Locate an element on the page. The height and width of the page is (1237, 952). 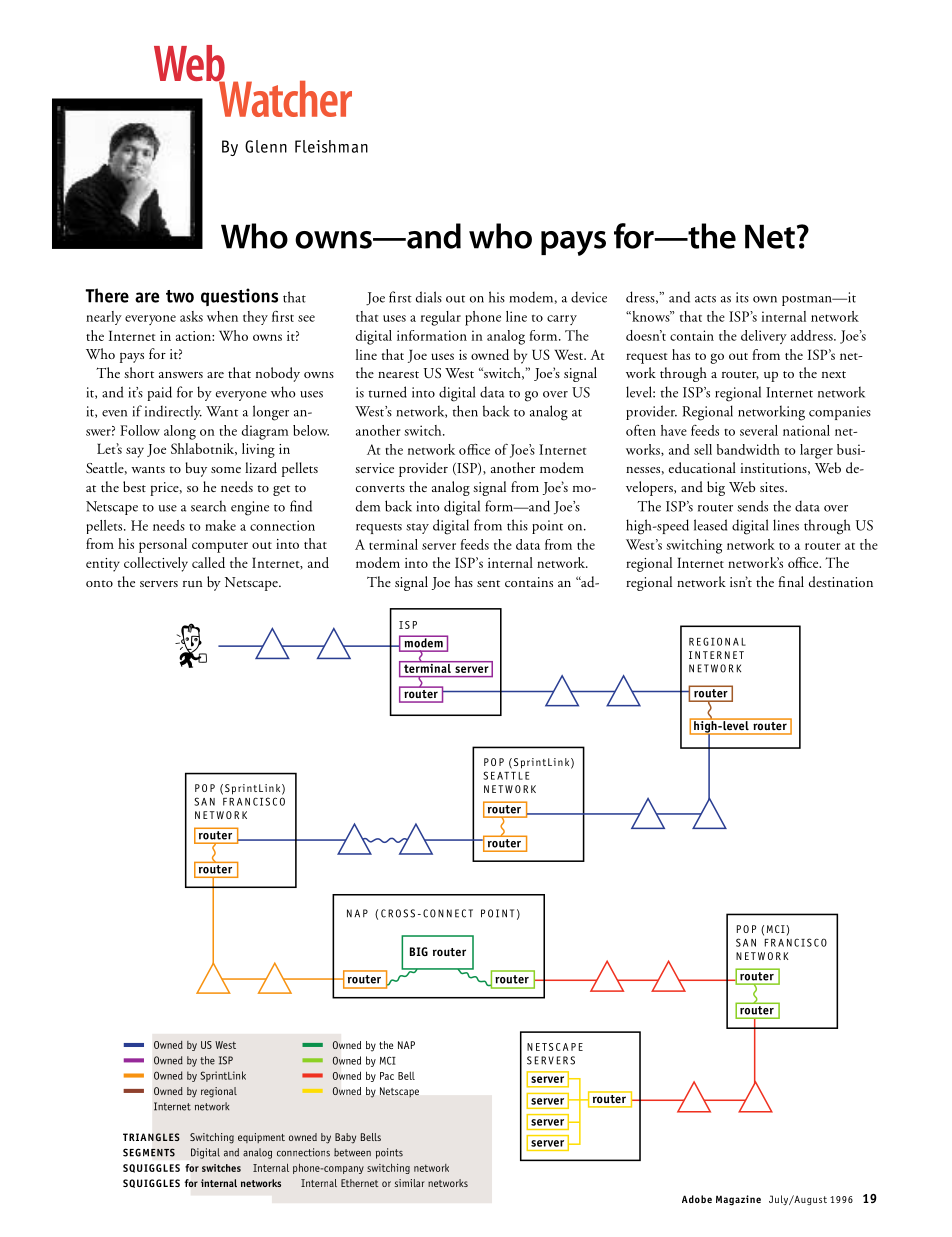
Fleishman is located at coordinates (331, 146).
